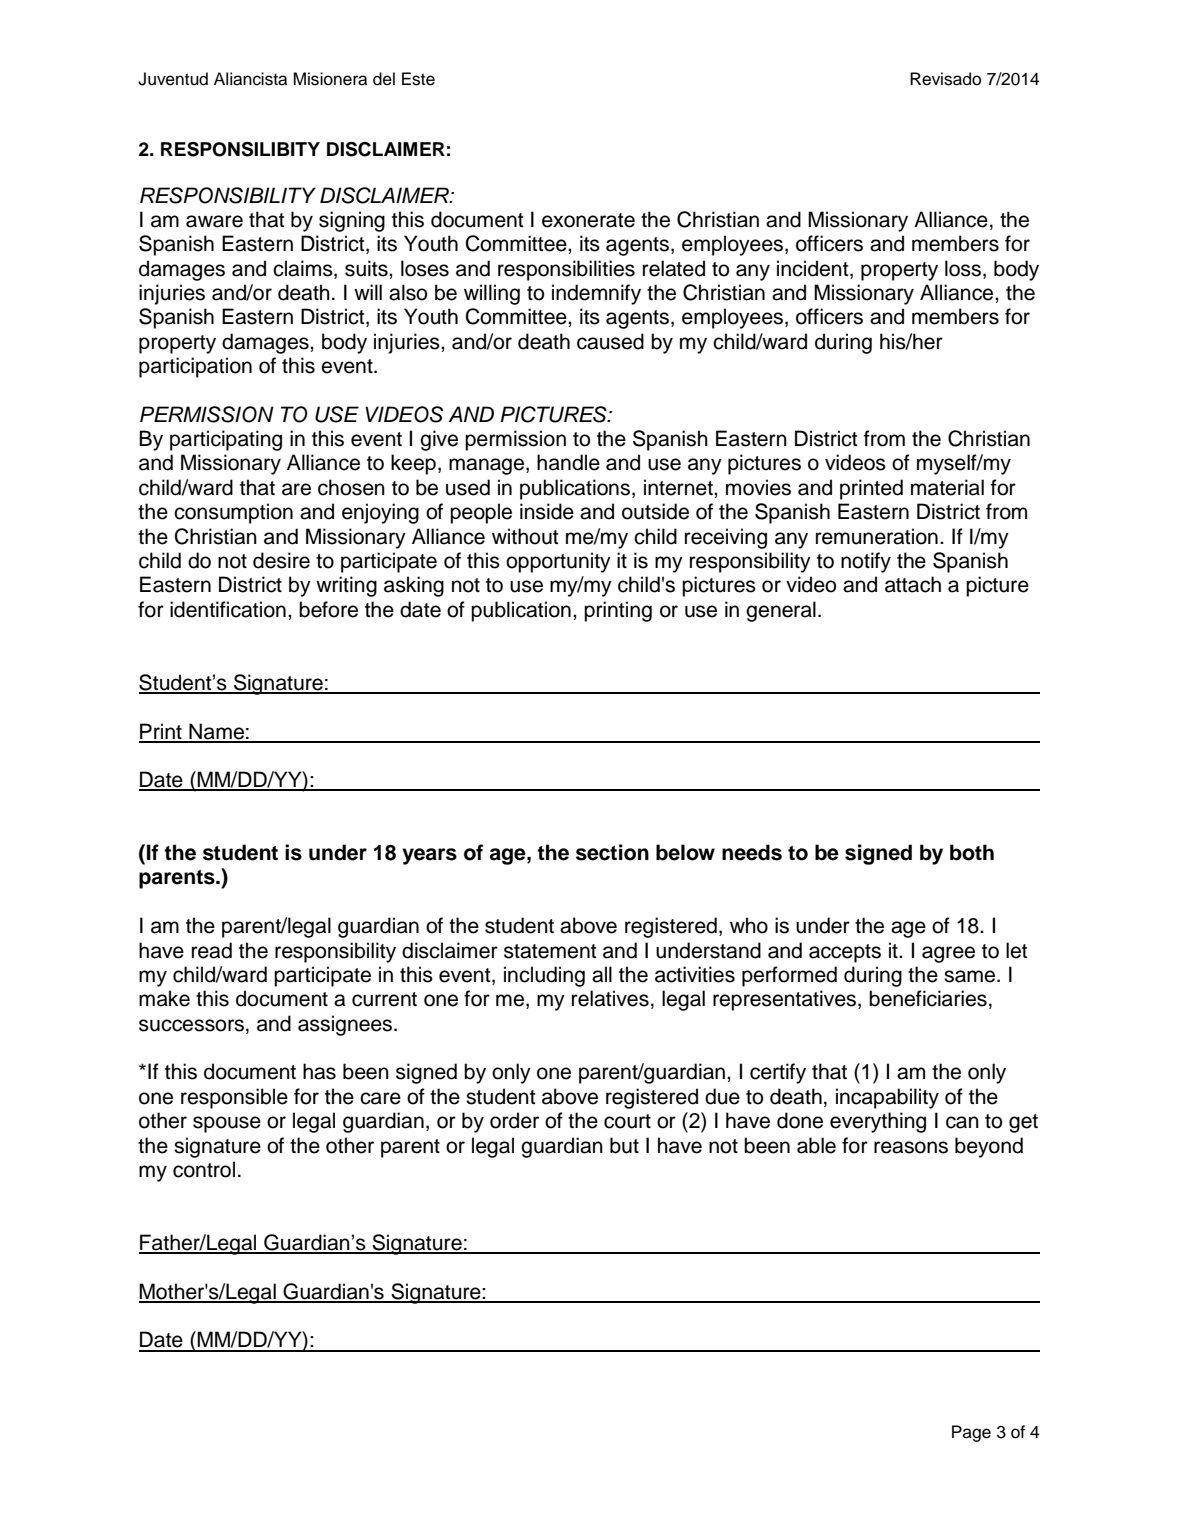 The image size is (1178, 1525). I want to click on handle, so click(568, 462).
